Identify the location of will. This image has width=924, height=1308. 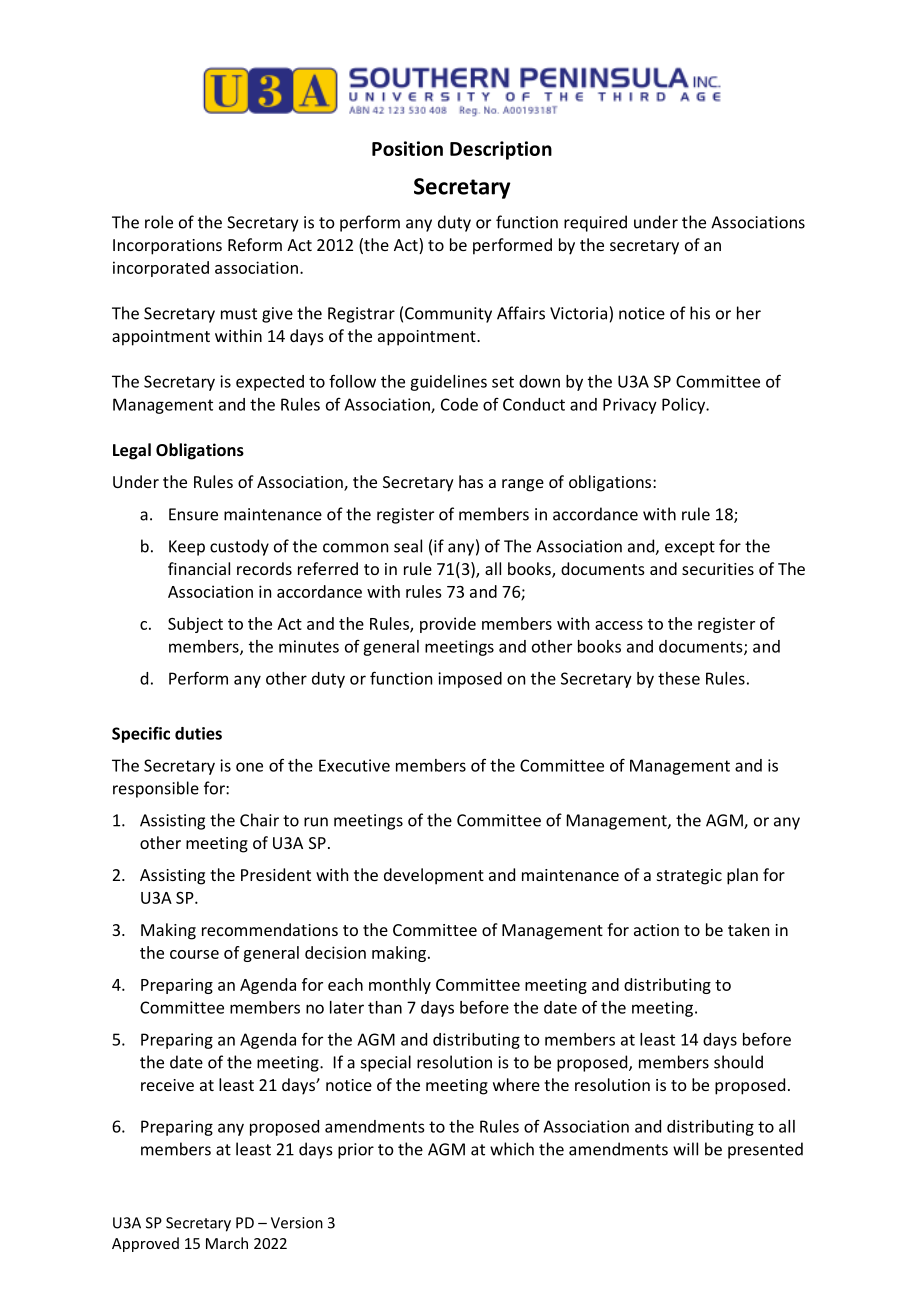
(685, 1149).
